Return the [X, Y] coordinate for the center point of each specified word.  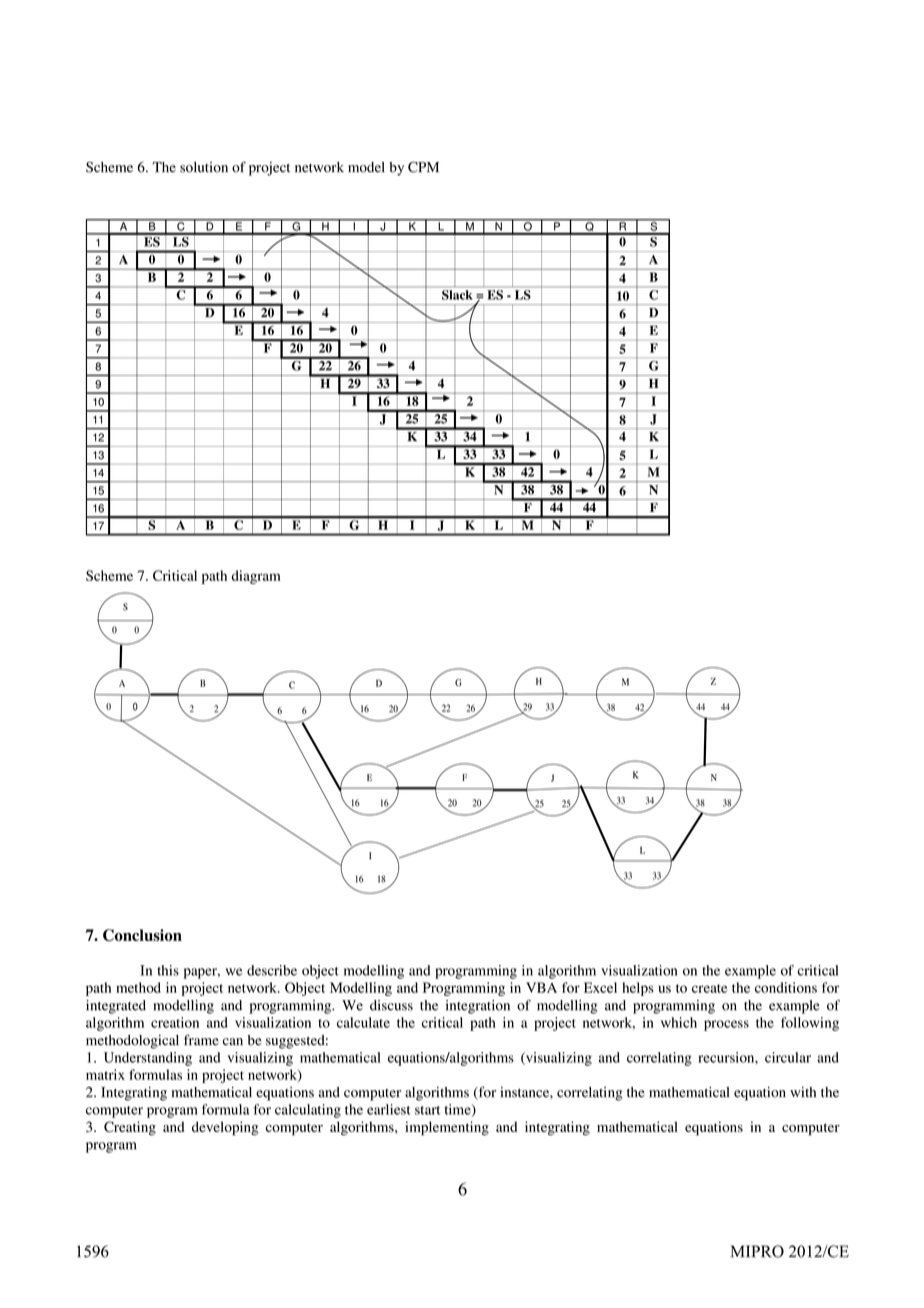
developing [225, 1128]
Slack [457, 295]
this [168, 970]
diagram [256, 577]
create [709, 988]
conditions [786, 987]
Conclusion [142, 935]
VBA [541, 987]
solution [204, 167]
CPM [423, 167]
